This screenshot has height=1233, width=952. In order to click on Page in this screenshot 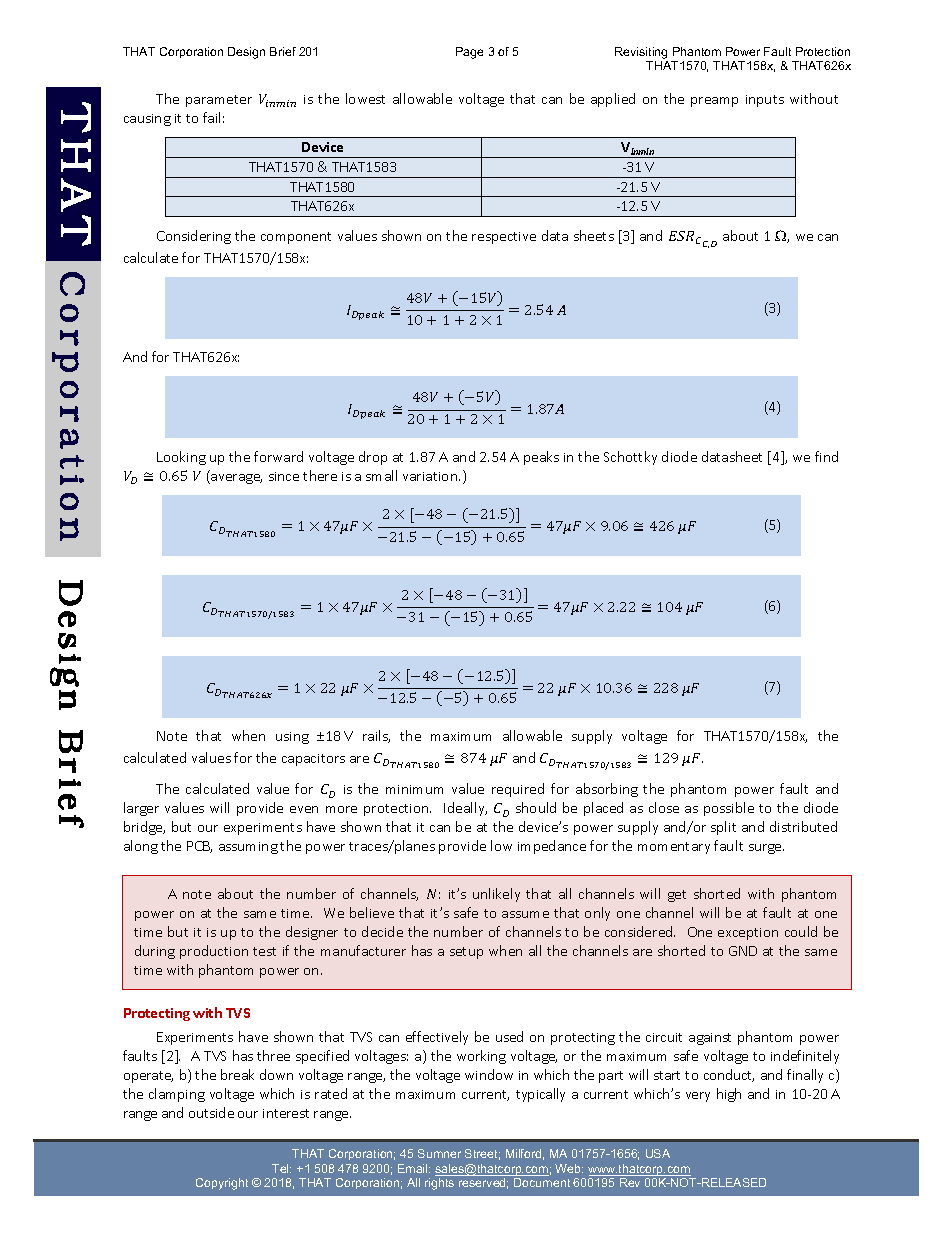, I will do `click(469, 53)`.
